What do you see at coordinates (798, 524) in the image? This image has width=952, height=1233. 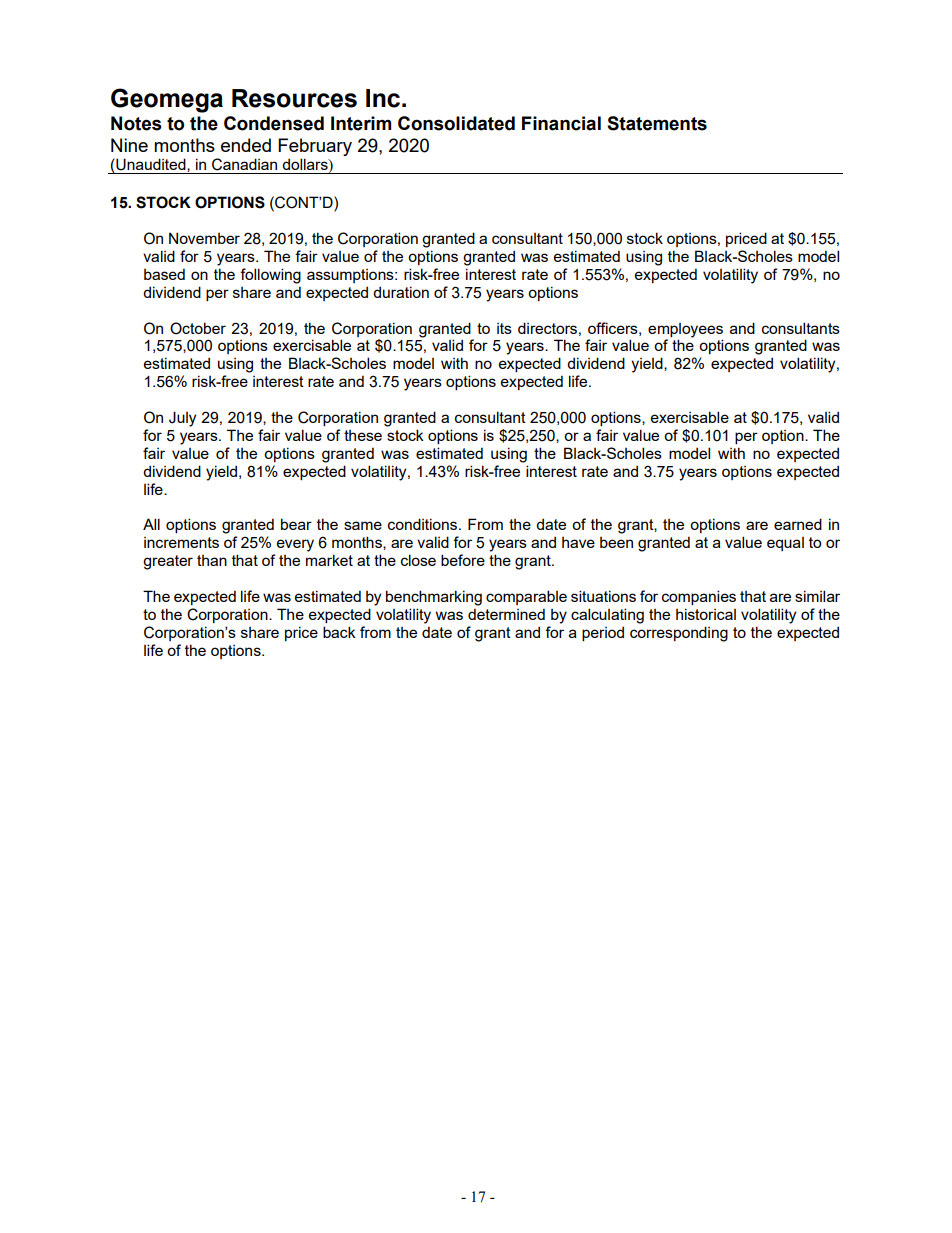 I see `earned` at bounding box center [798, 524].
